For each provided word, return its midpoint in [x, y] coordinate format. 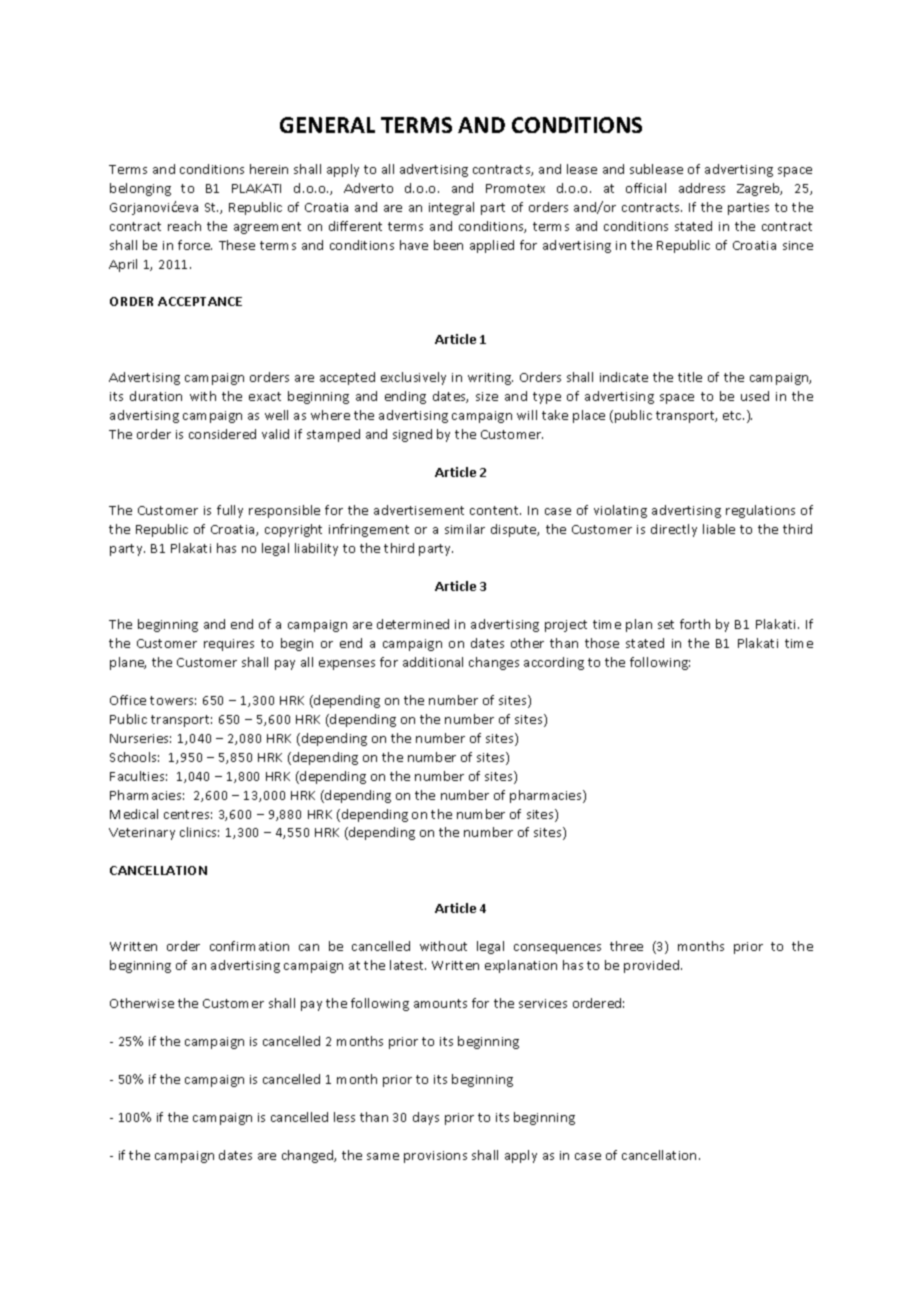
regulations [760, 511]
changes [494, 663]
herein [269, 169]
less [344, 1117]
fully [230, 511]
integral [451, 208]
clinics [199, 832]
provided [651, 966]
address [702, 188]
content [495, 510]
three [626, 946]
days [426, 1118]
